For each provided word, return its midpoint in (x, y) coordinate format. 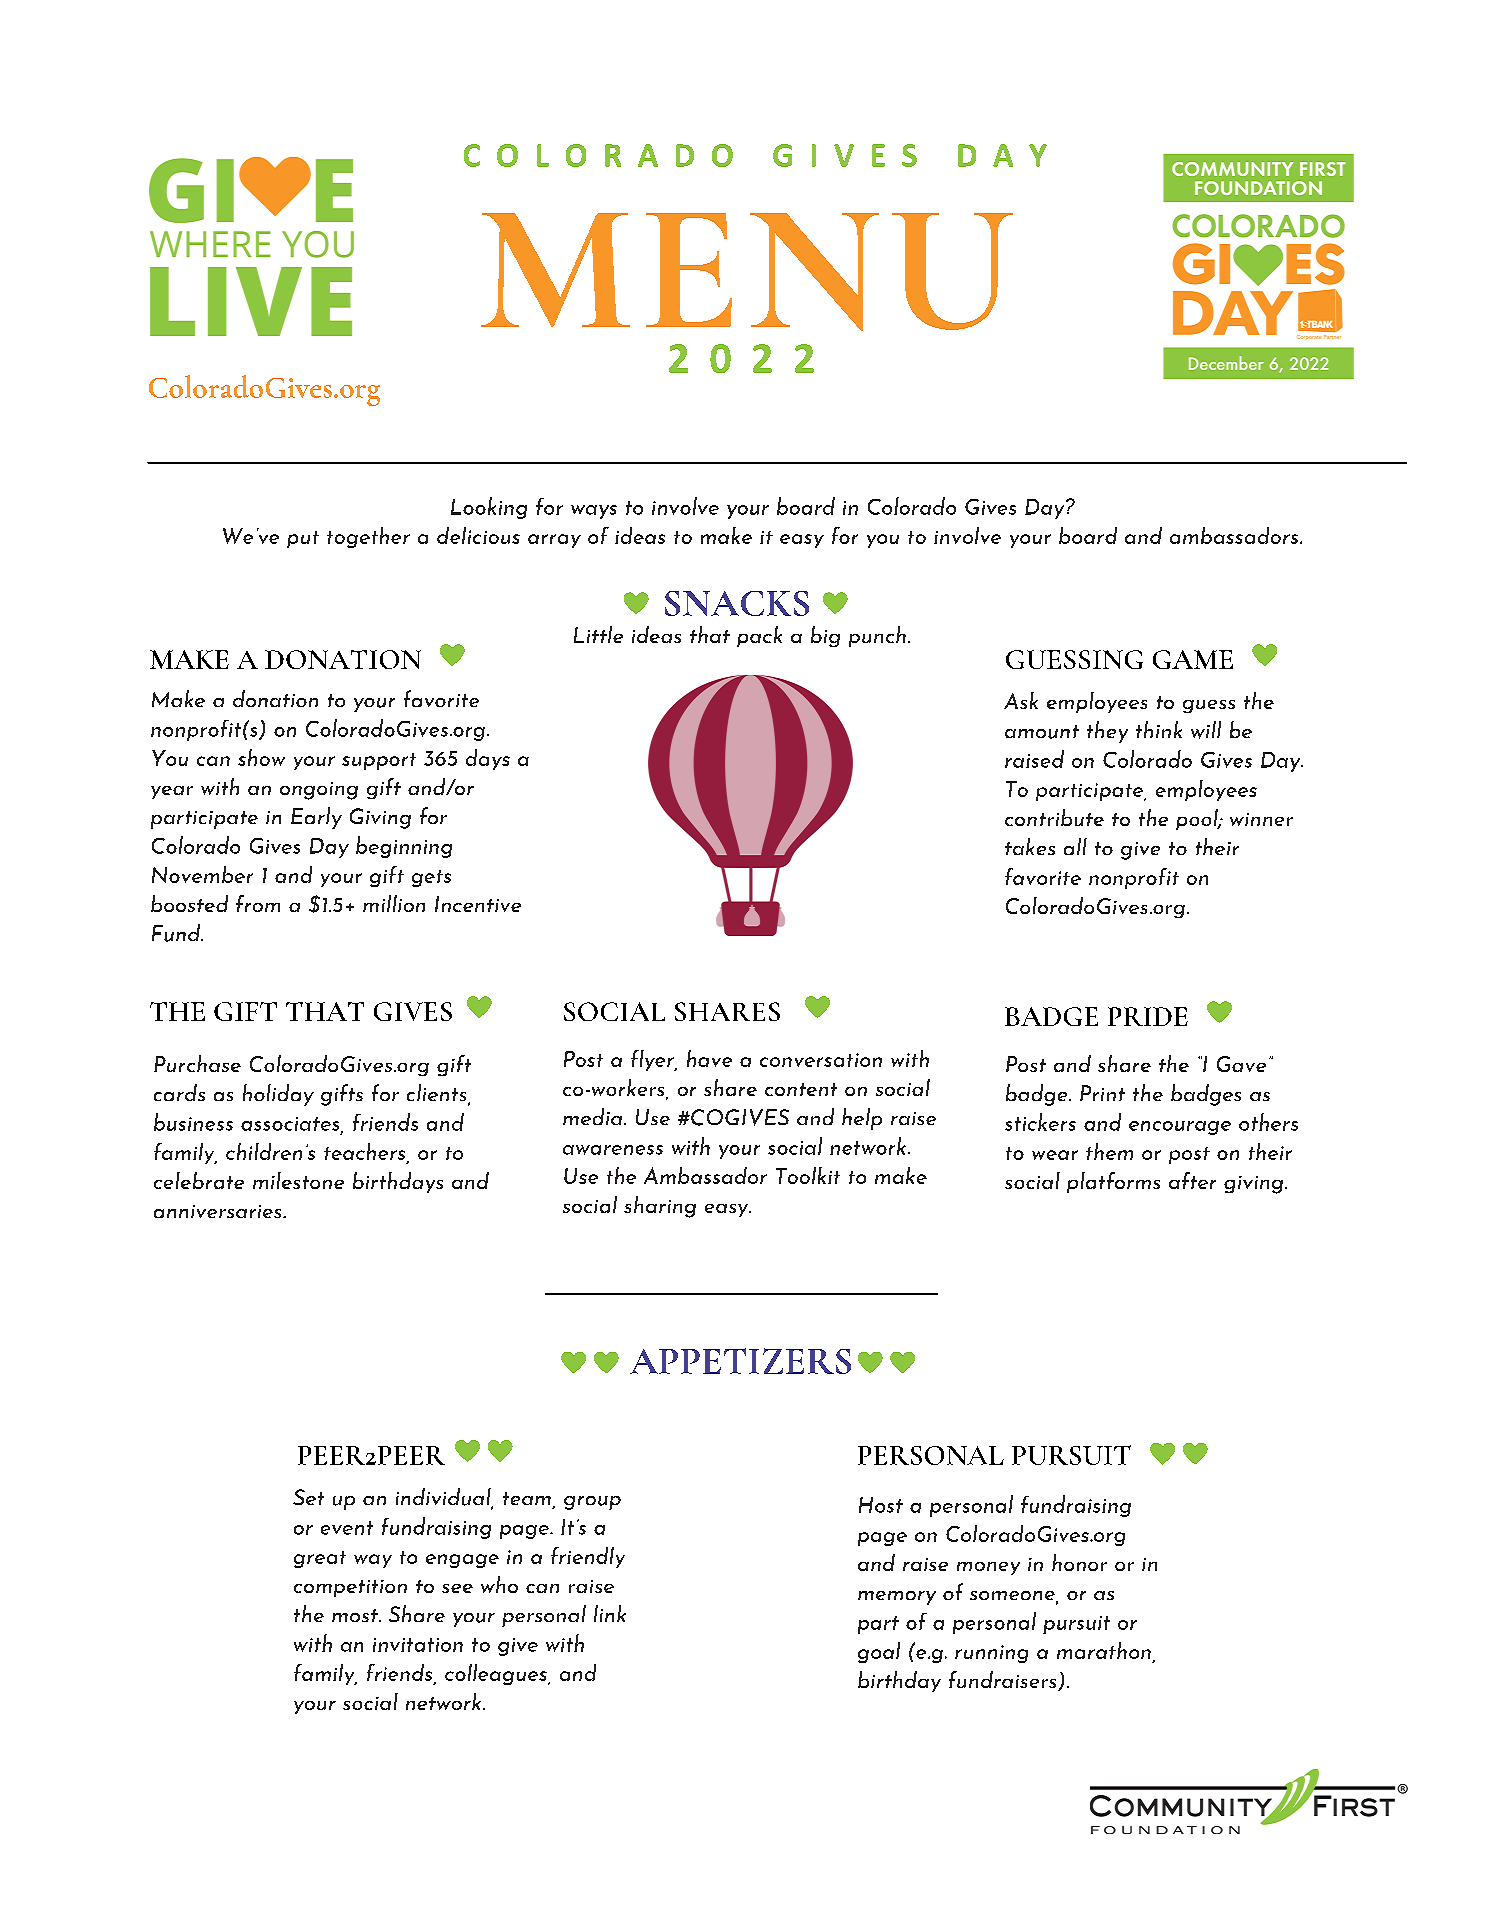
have (709, 1058)
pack (759, 636)
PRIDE (1148, 1016)
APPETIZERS (740, 1361)
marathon (1104, 1650)
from (258, 903)
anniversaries (219, 1211)
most (356, 1615)
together (368, 537)
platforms (1113, 1182)
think (1159, 729)
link (610, 1613)
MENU (747, 272)
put (303, 539)
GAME (1193, 659)
